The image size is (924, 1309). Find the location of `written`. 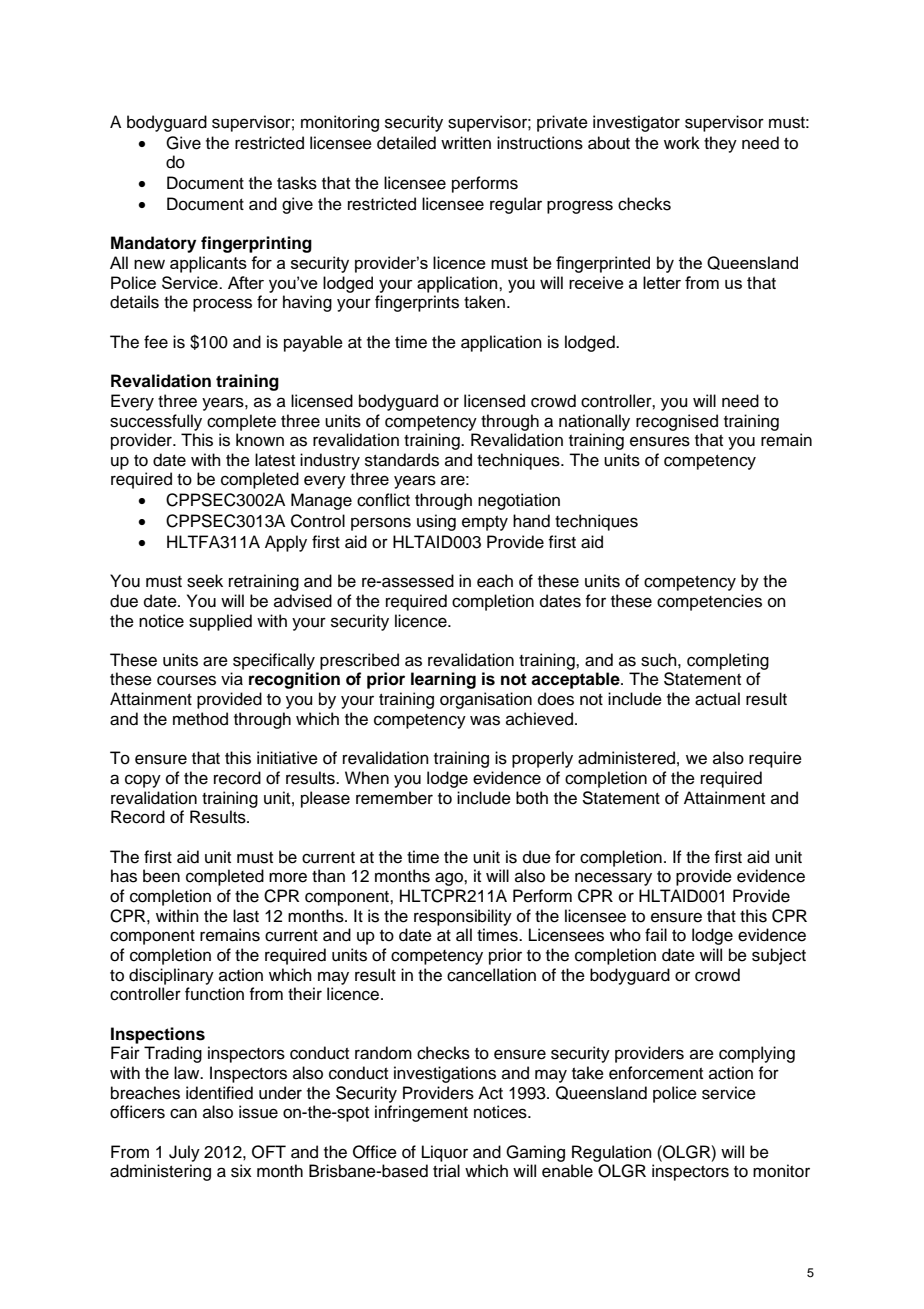

written is located at coordinates (466, 143).
